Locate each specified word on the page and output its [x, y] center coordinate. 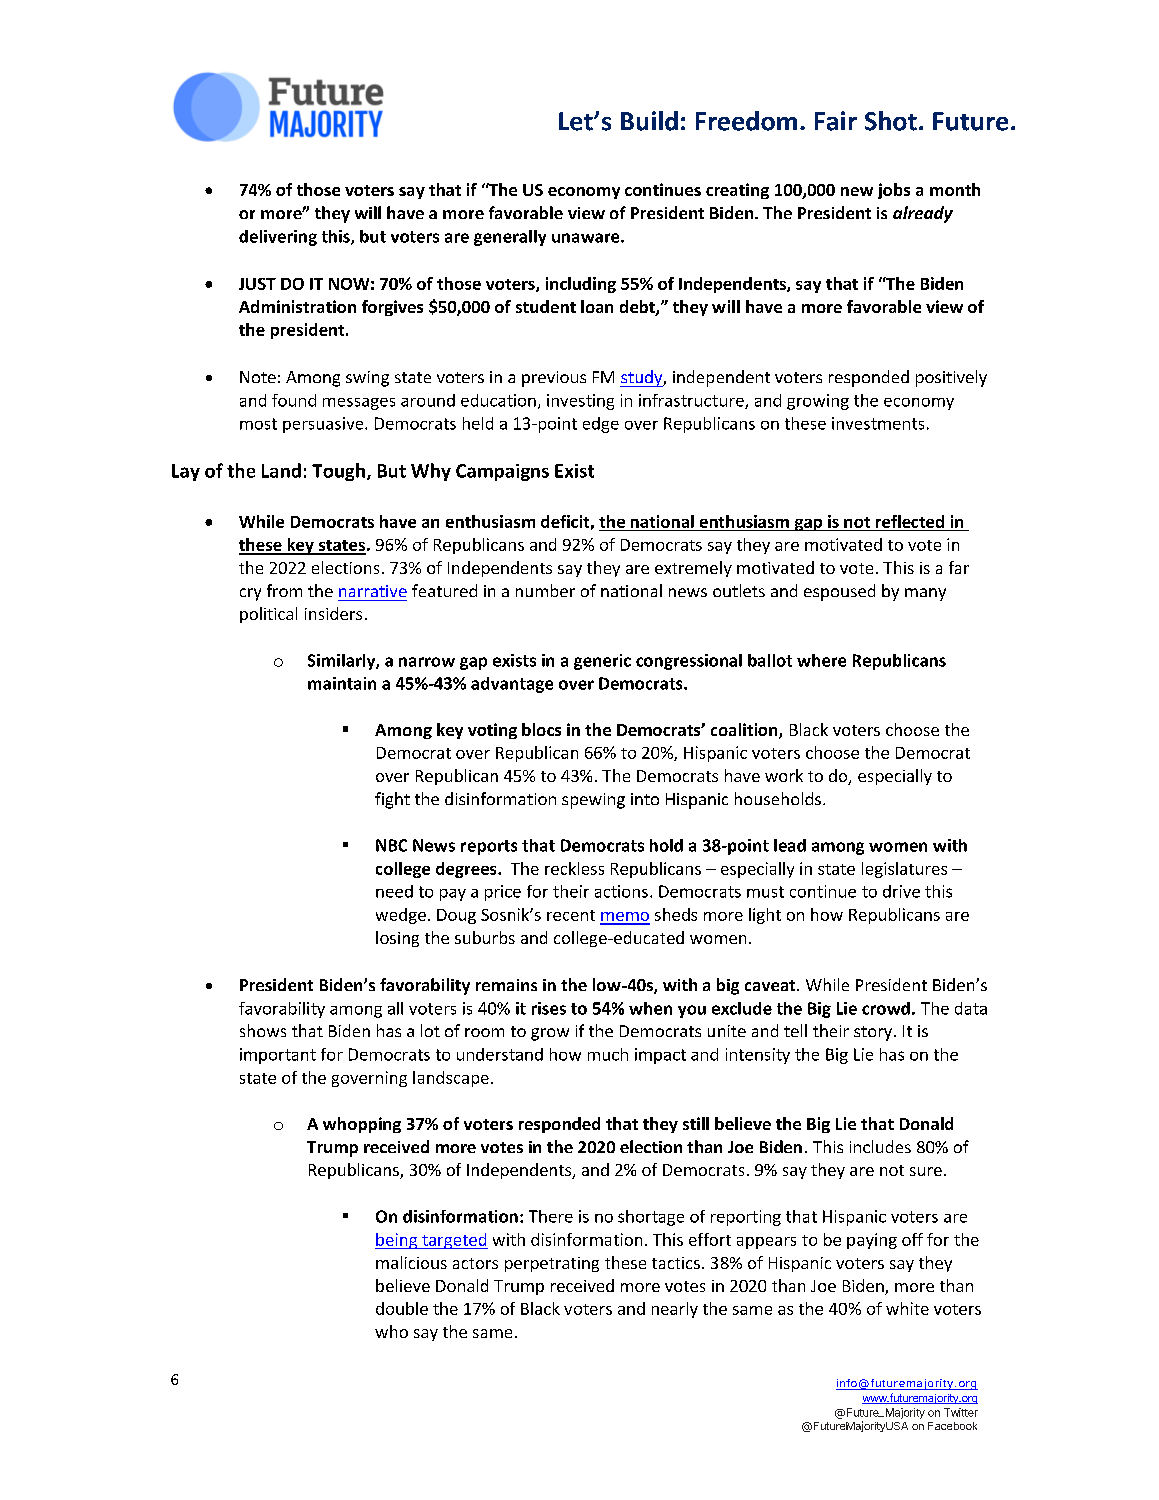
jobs [894, 191]
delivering [278, 238]
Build [649, 121]
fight [392, 800]
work [784, 775]
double [402, 1308]
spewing [593, 801]
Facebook [952, 1426]
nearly [675, 1310]
